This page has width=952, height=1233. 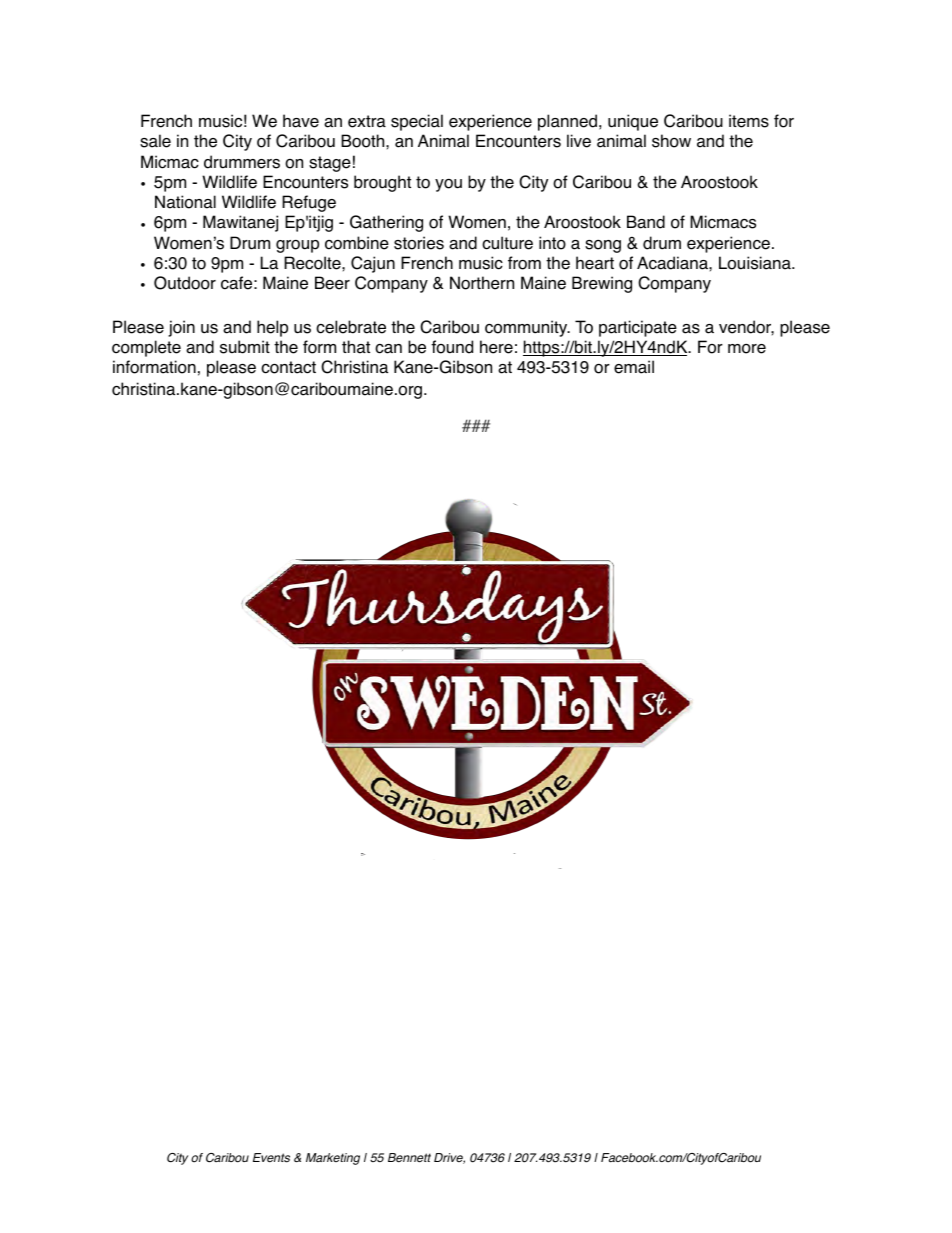 What do you see at coordinates (409, 1158) in the page?
I see `Bennett` at bounding box center [409, 1158].
